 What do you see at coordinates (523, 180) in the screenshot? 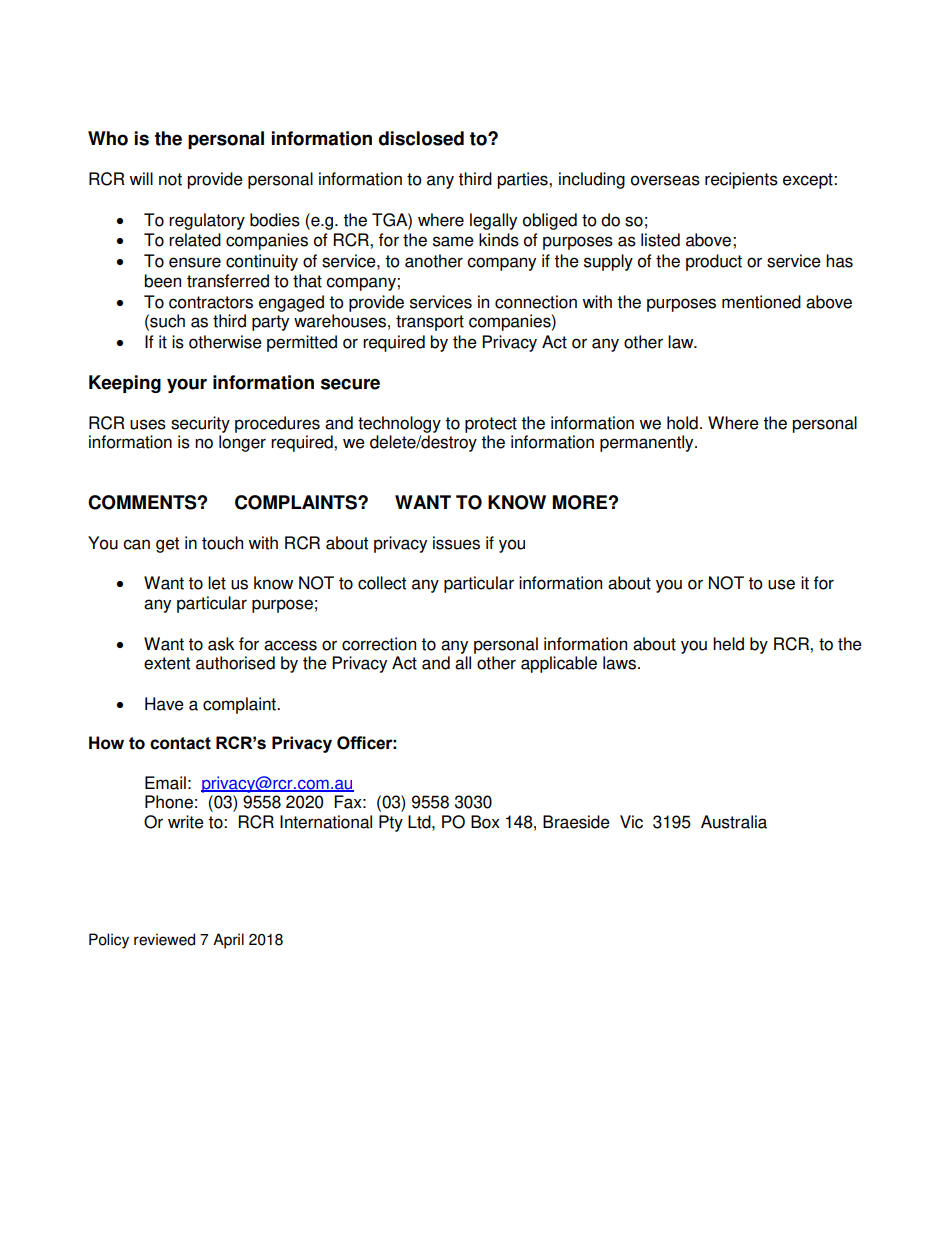
I see `parties` at bounding box center [523, 180].
